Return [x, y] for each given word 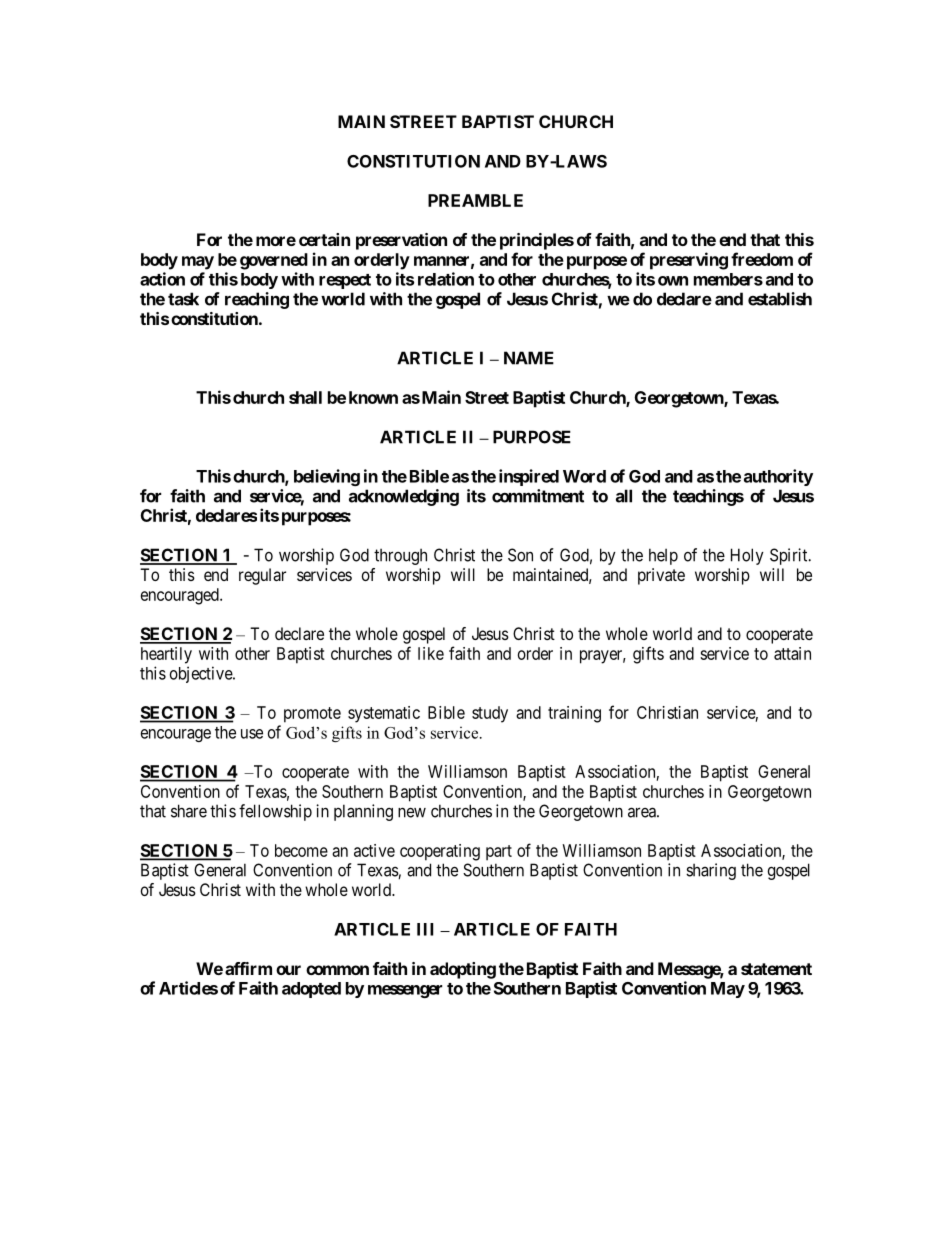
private [661, 576]
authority [778, 477]
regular [262, 576]
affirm [248, 968]
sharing [711, 871]
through [400, 557]
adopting [463, 970]
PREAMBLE [475, 200]
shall [305, 397]
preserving [689, 261]
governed [274, 261]
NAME [529, 358]
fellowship [275, 812]
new [412, 812]
